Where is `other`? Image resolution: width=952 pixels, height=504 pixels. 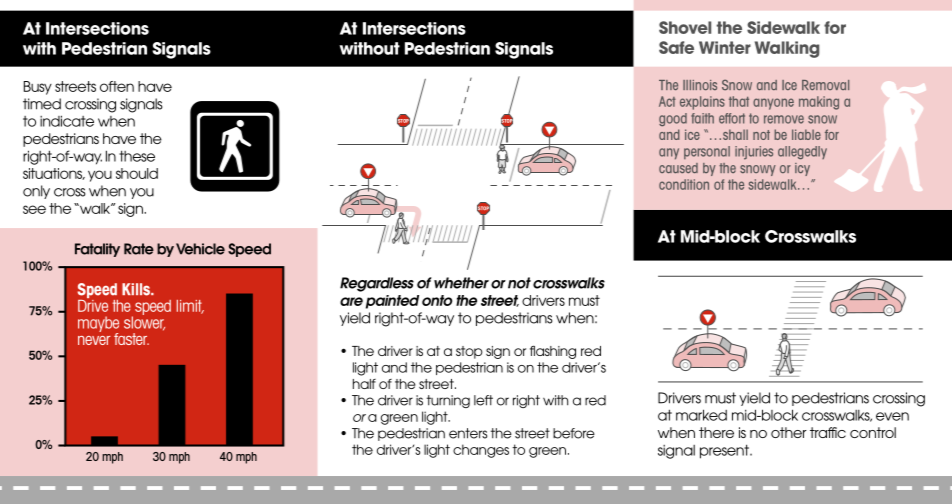
other is located at coordinates (789, 432).
